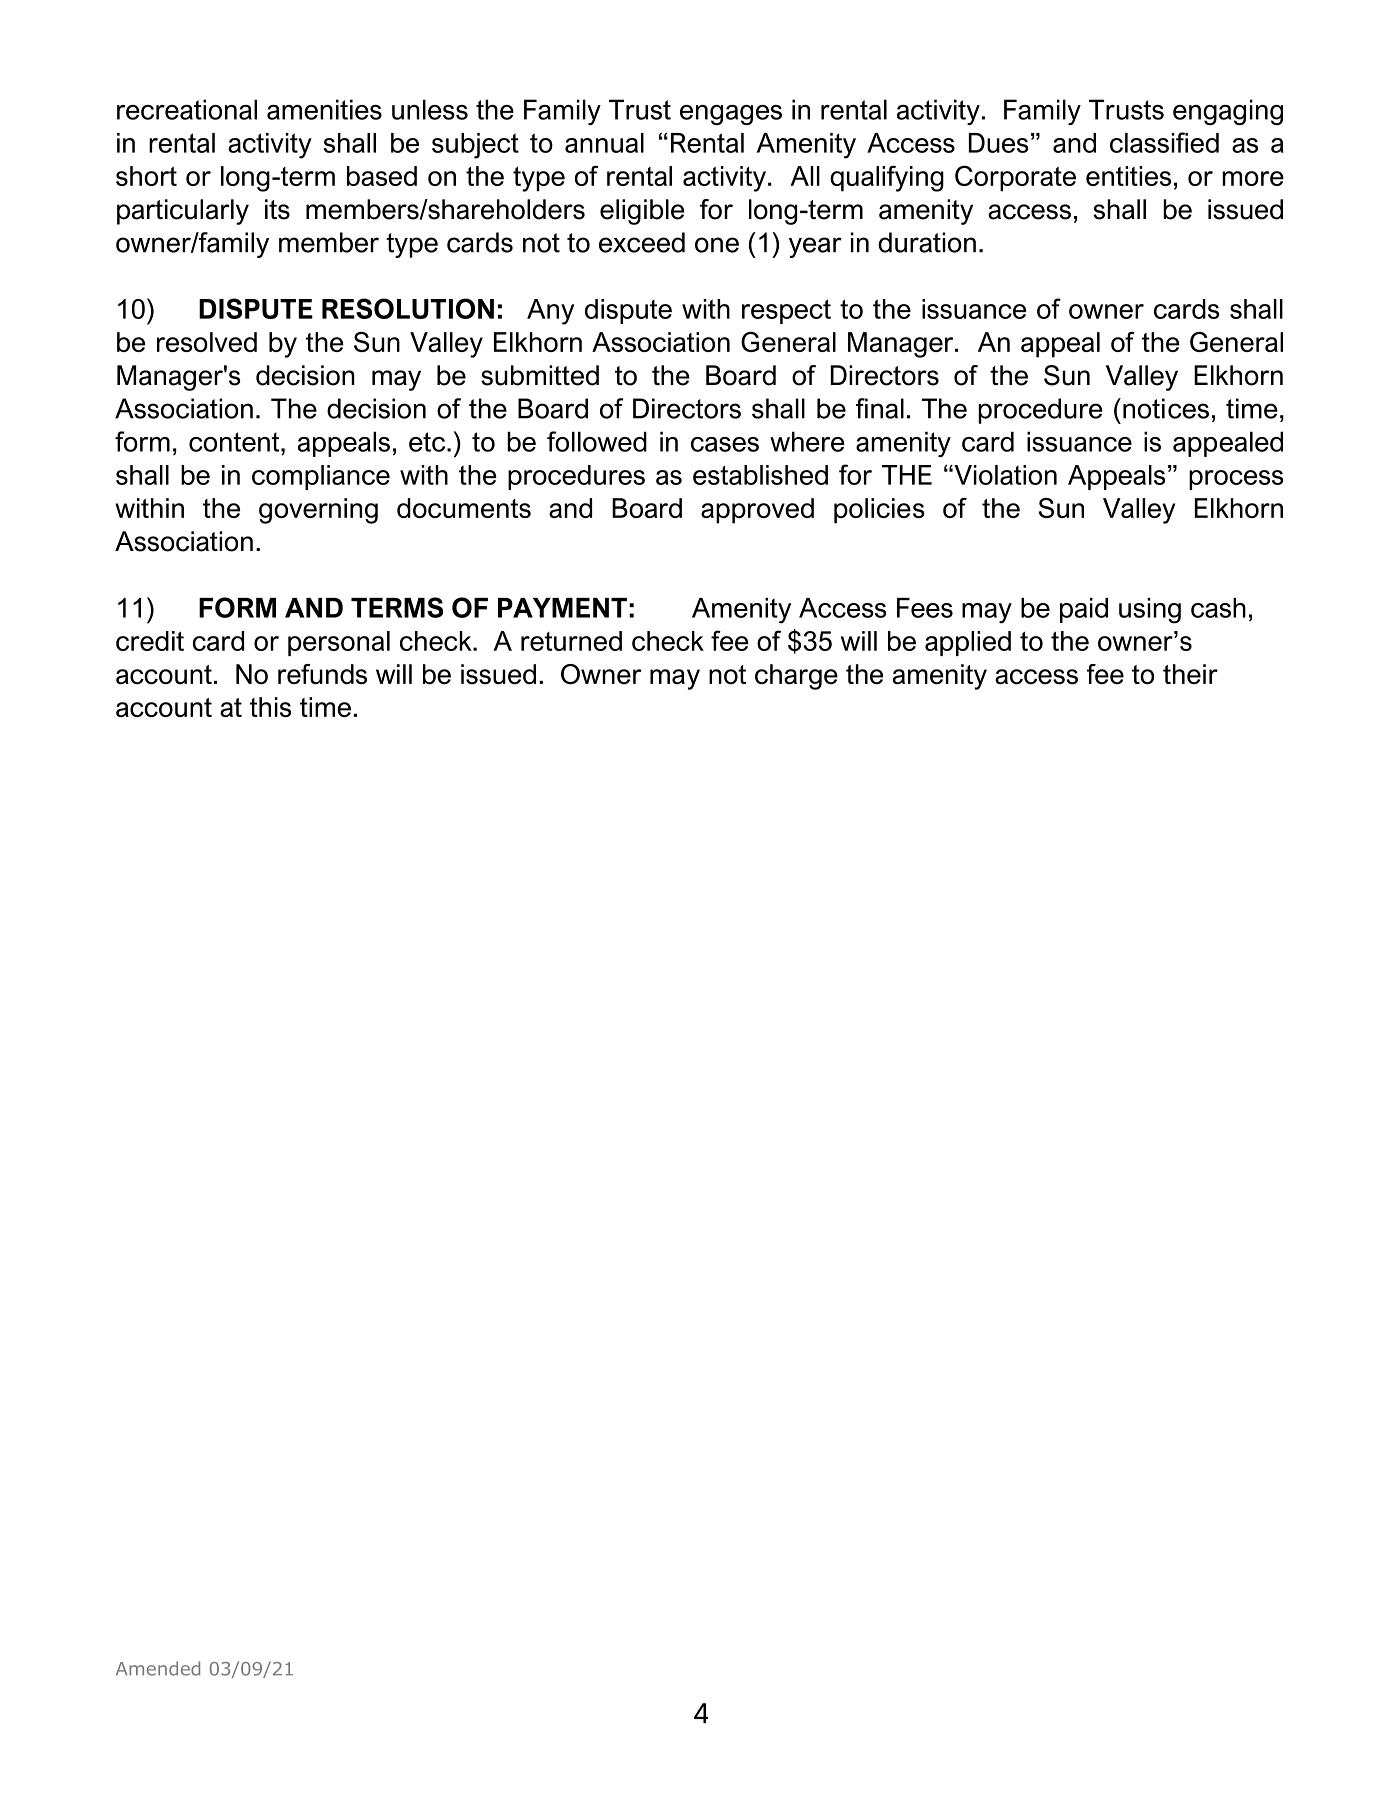  What do you see at coordinates (1150, 611) in the page?
I see `using` at bounding box center [1150, 611].
